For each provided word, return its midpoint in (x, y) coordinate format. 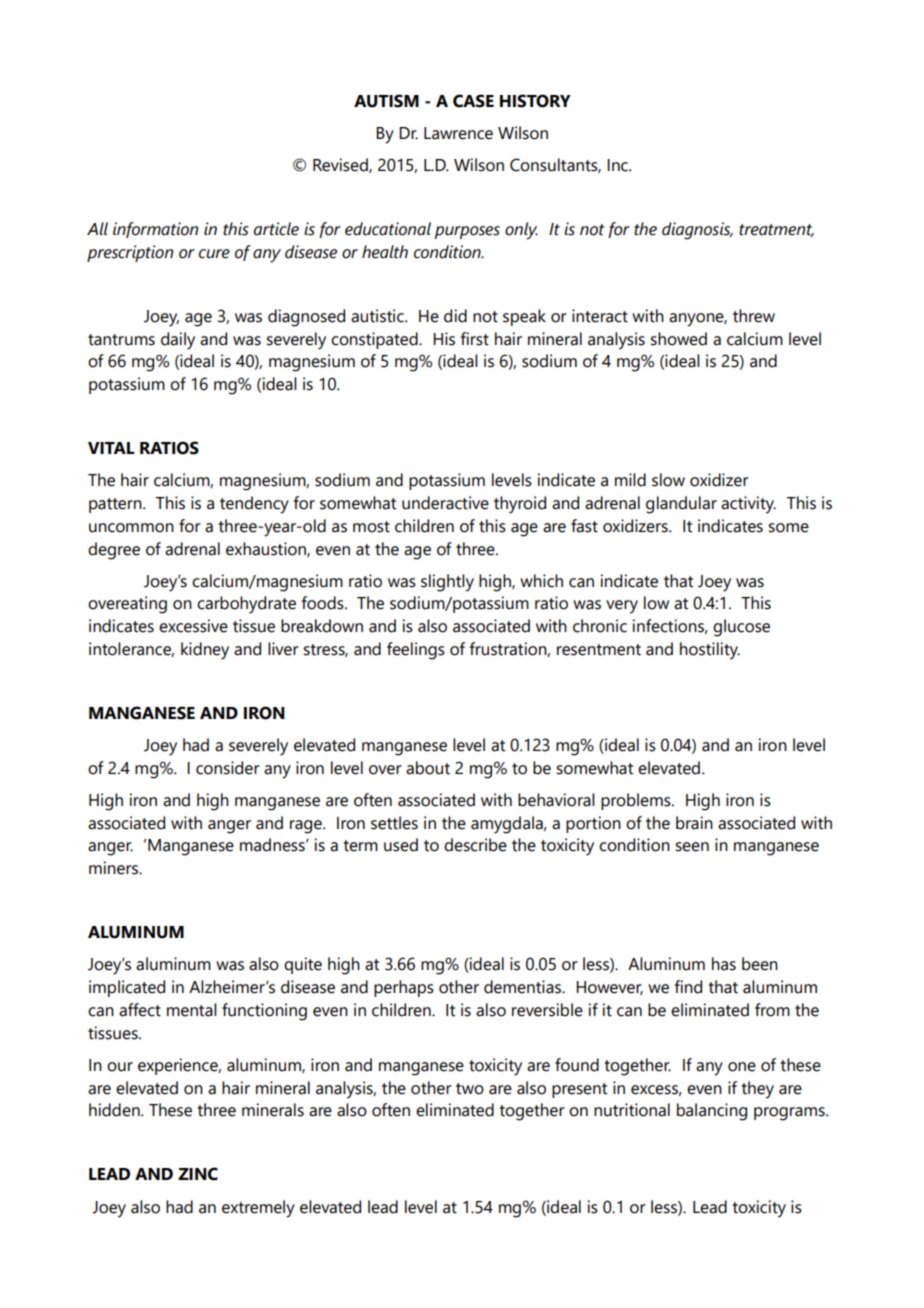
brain (694, 823)
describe (475, 845)
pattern (116, 505)
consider (228, 768)
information (155, 230)
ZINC (198, 1174)
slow (668, 480)
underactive (445, 503)
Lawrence (458, 133)
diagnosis (697, 231)
